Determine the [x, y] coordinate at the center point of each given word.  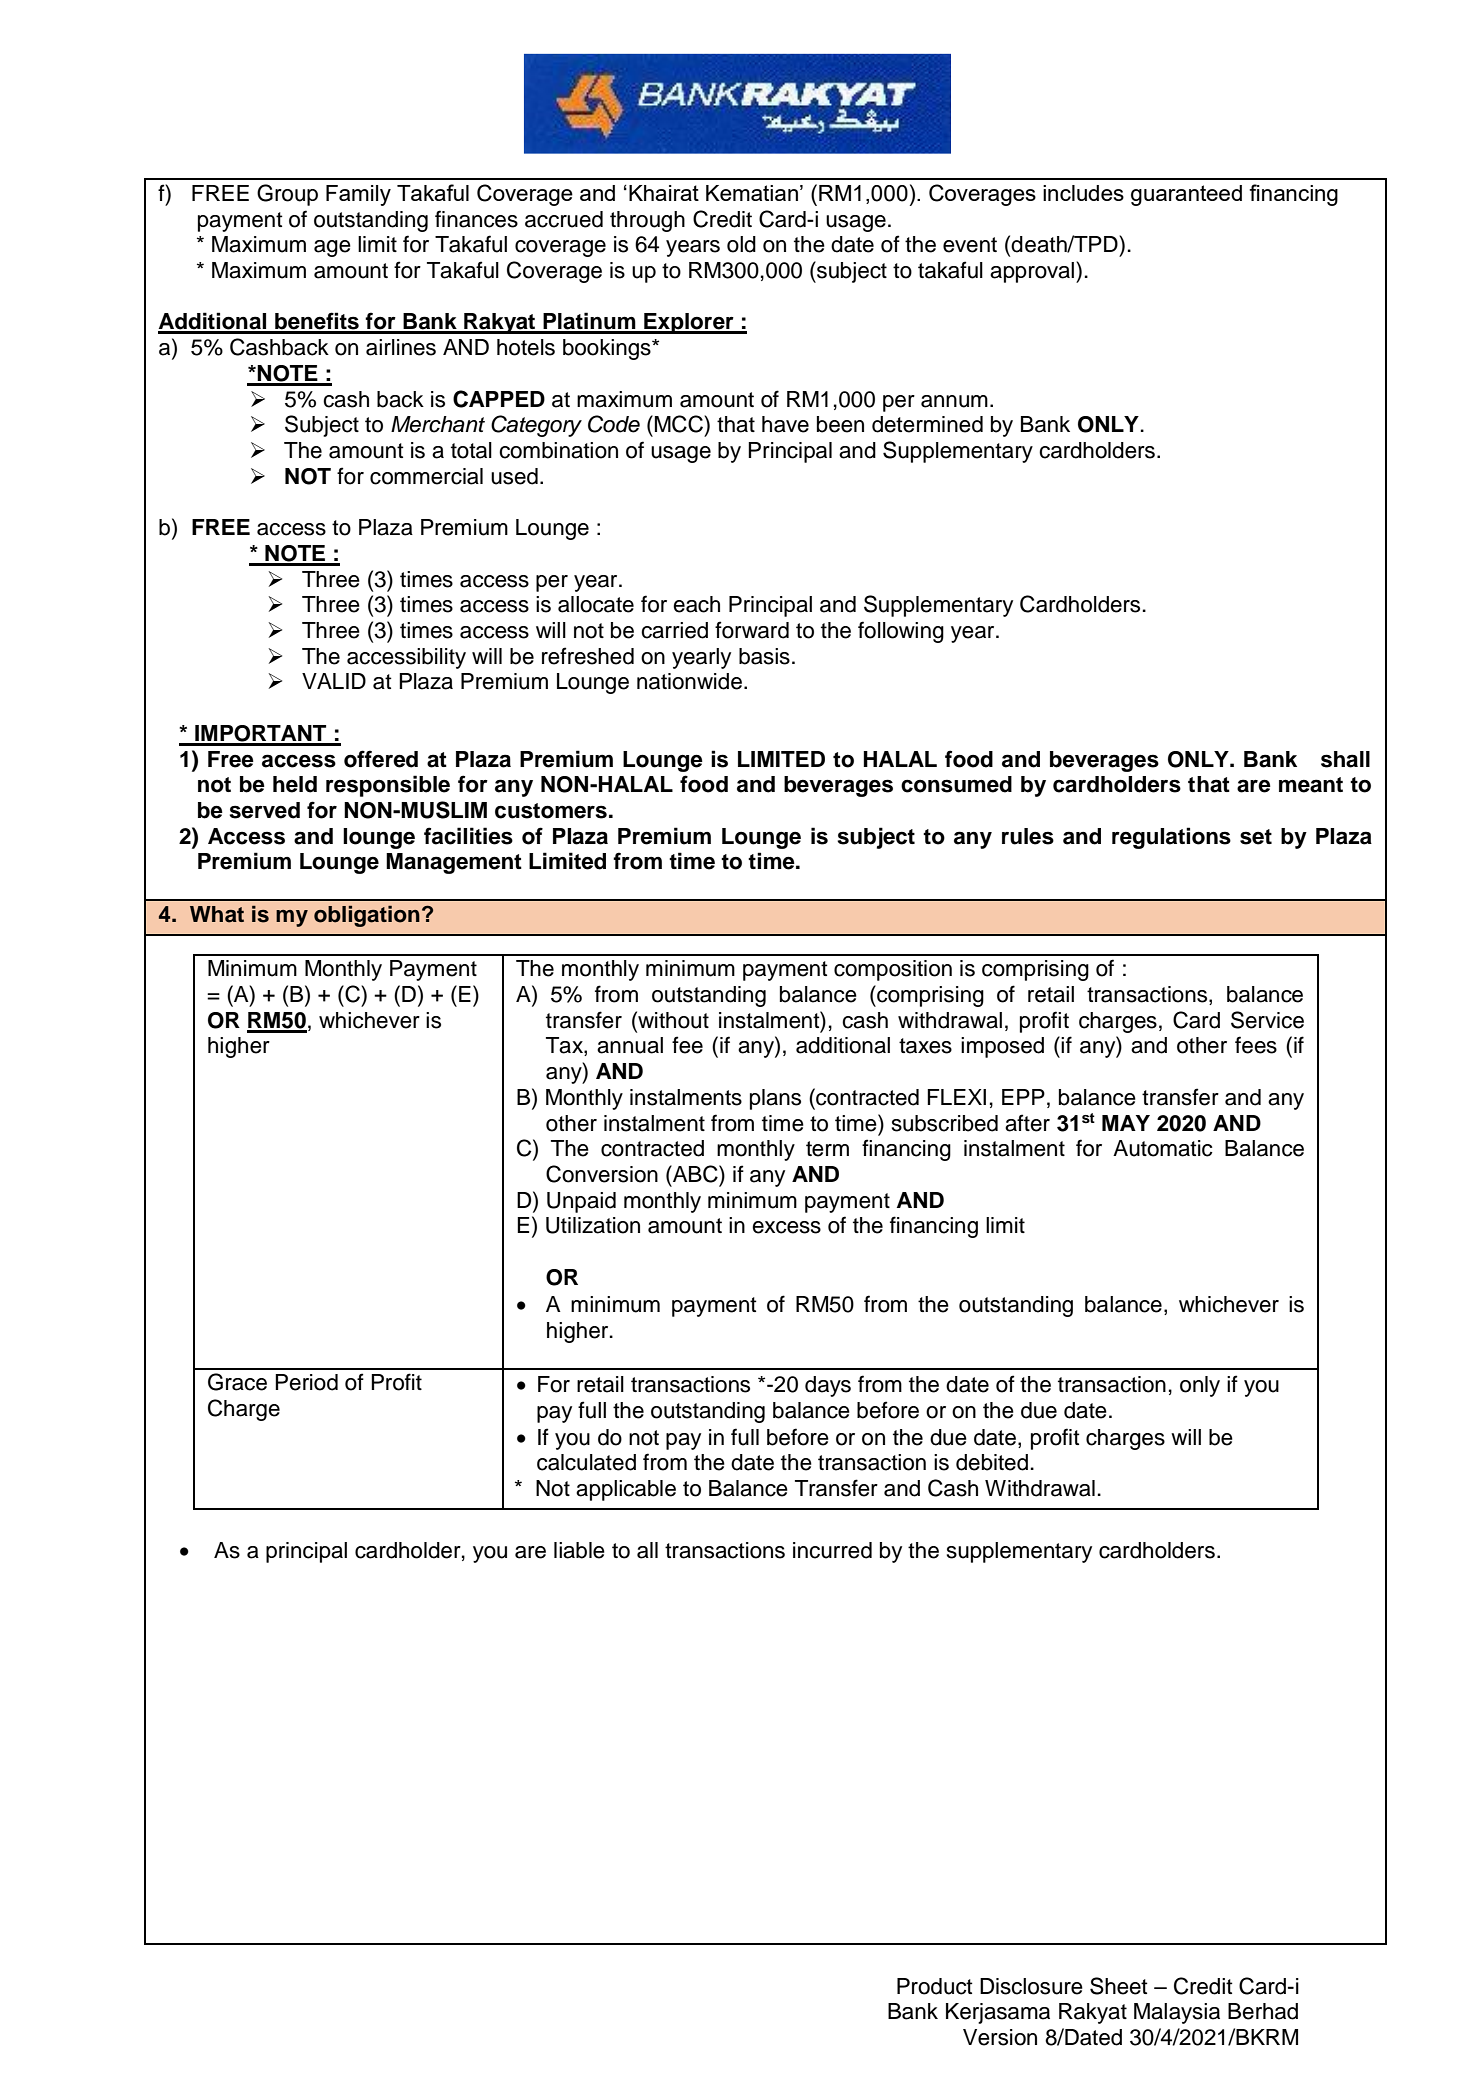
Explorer [689, 323]
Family [358, 195]
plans [775, 1099]
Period [306, 1382]
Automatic [1163, 1148]
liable [579, 1550]
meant [1311, 785]
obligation [367, 916]
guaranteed [1186, 195]
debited [992, 1462]
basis [764, 656]
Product [935, 1986]
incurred [832, 1550]
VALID [334, 681]
